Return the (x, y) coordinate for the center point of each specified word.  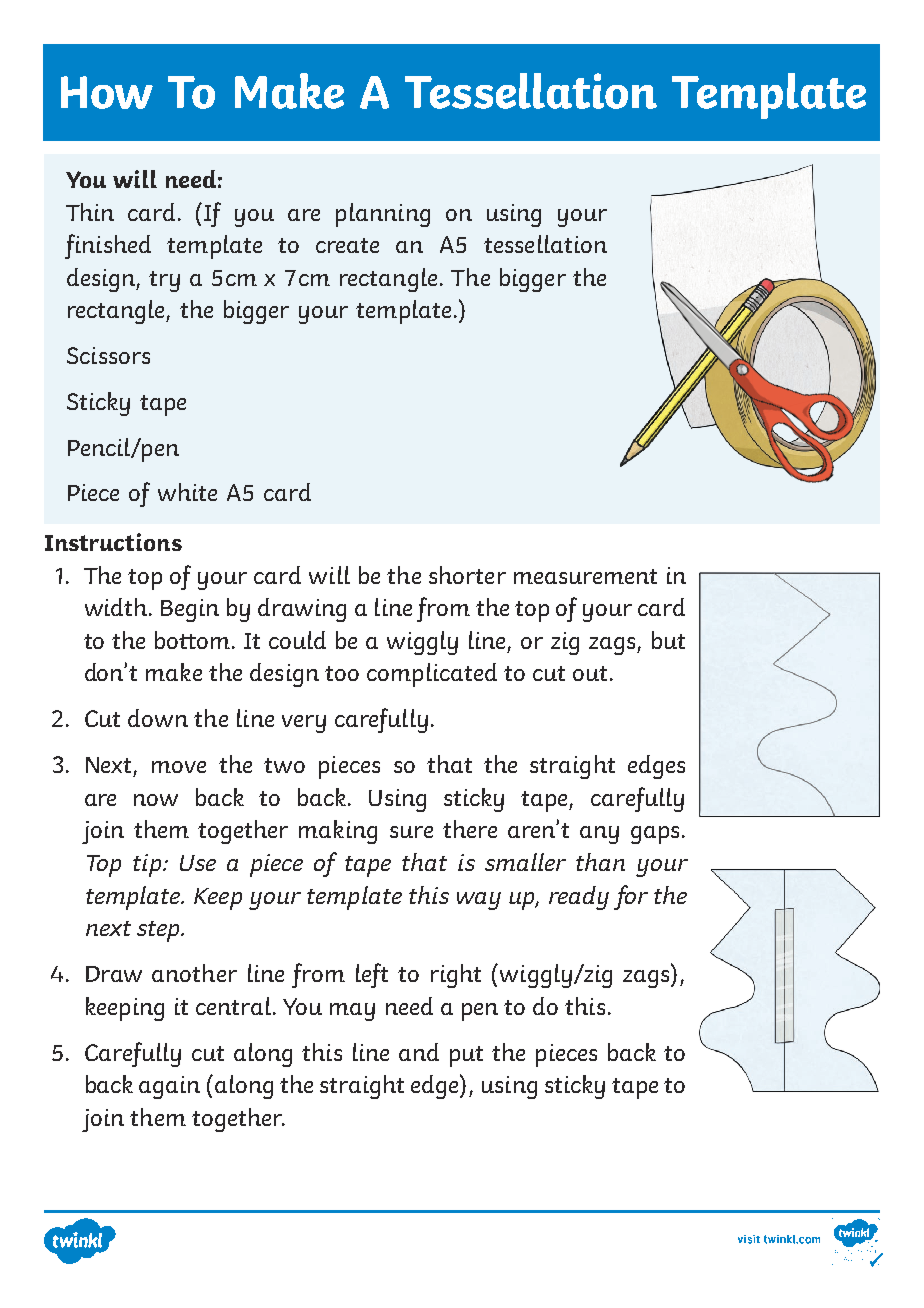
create (347, 245)
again (169, 1087)
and (419, 1052)
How (107, 92)
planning (383, 215)
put (466, 1056)
